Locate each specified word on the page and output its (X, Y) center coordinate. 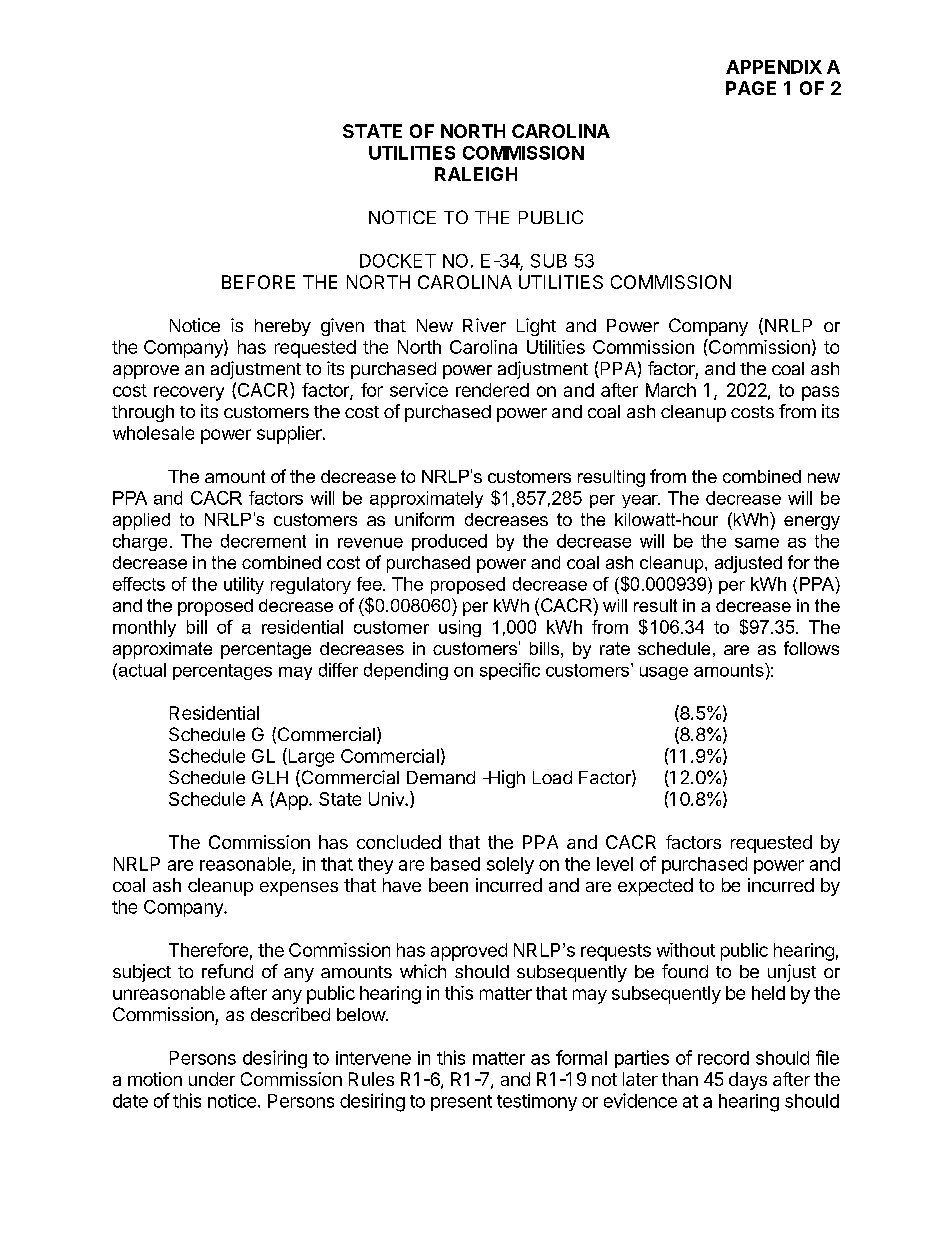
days (748, 1081)
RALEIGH (476, 174)
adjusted (748, 564)
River (484, 325)
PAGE (751, 88)
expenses (299, 889)
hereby (283, 327)
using (460, 628)
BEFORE (258, 282)
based (455, 864)
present (461, 1103)
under (212, 1079)
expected (655, 887)
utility (244, 585)
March (671, 390)
